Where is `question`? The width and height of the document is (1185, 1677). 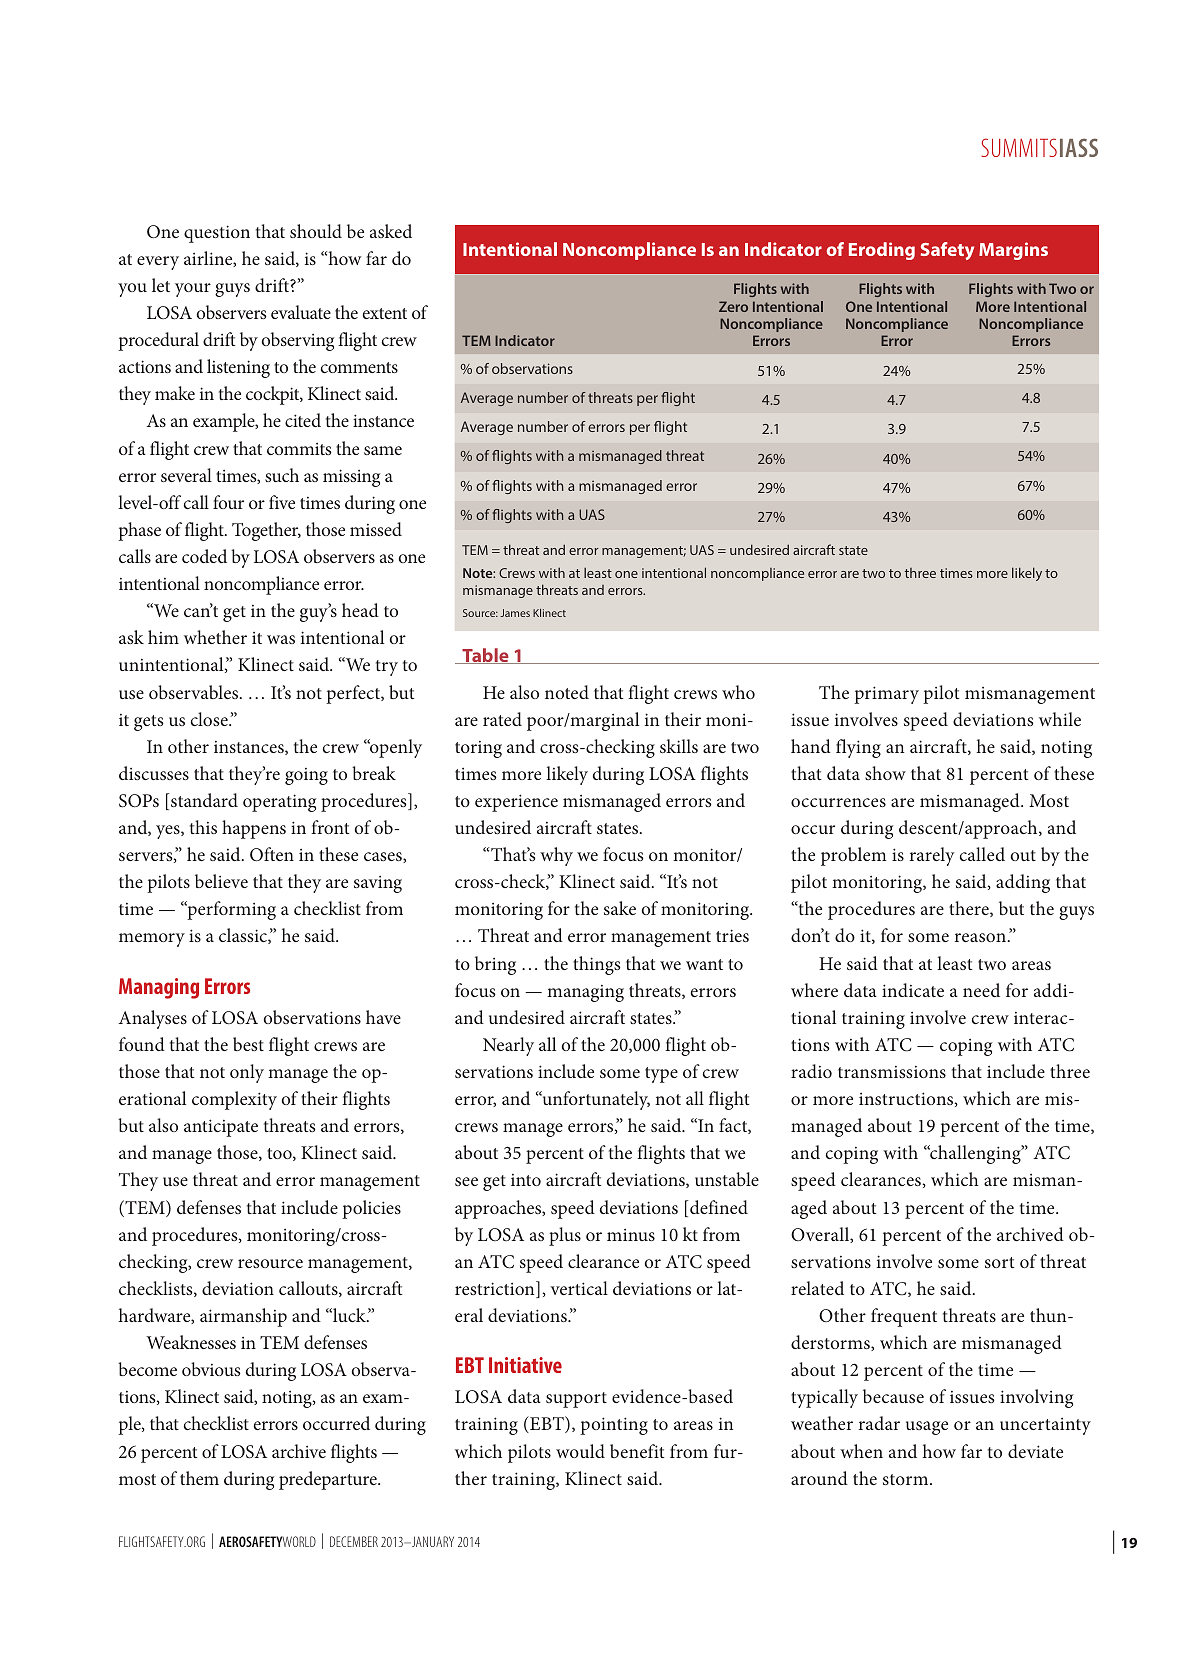 question is located at coordinates (217, 234).
